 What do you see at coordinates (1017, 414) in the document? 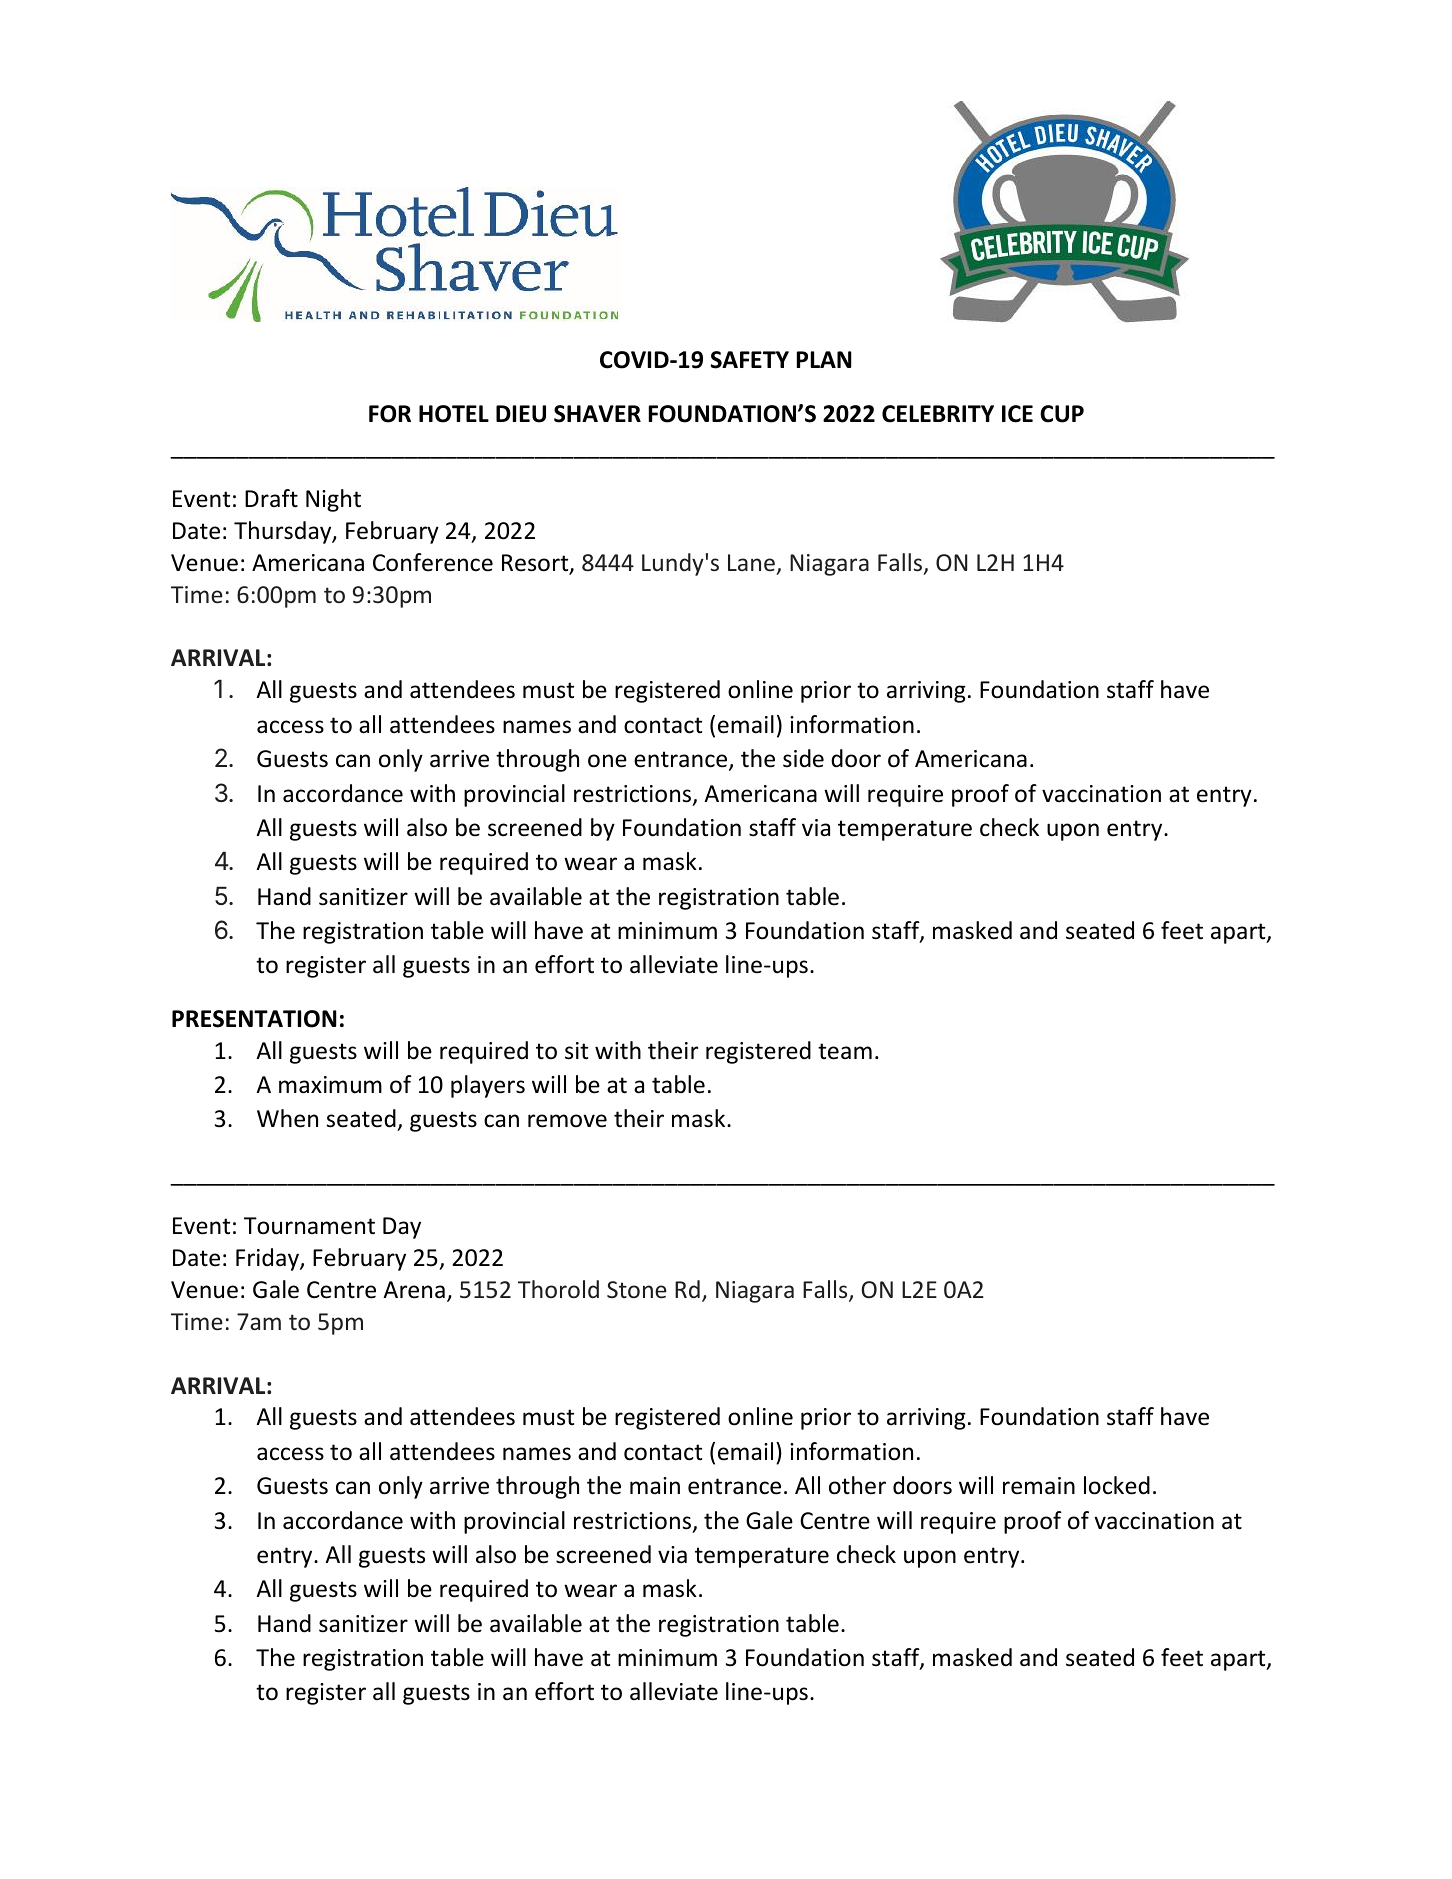
I see `ICE` at bounding box center [1017, 414].
